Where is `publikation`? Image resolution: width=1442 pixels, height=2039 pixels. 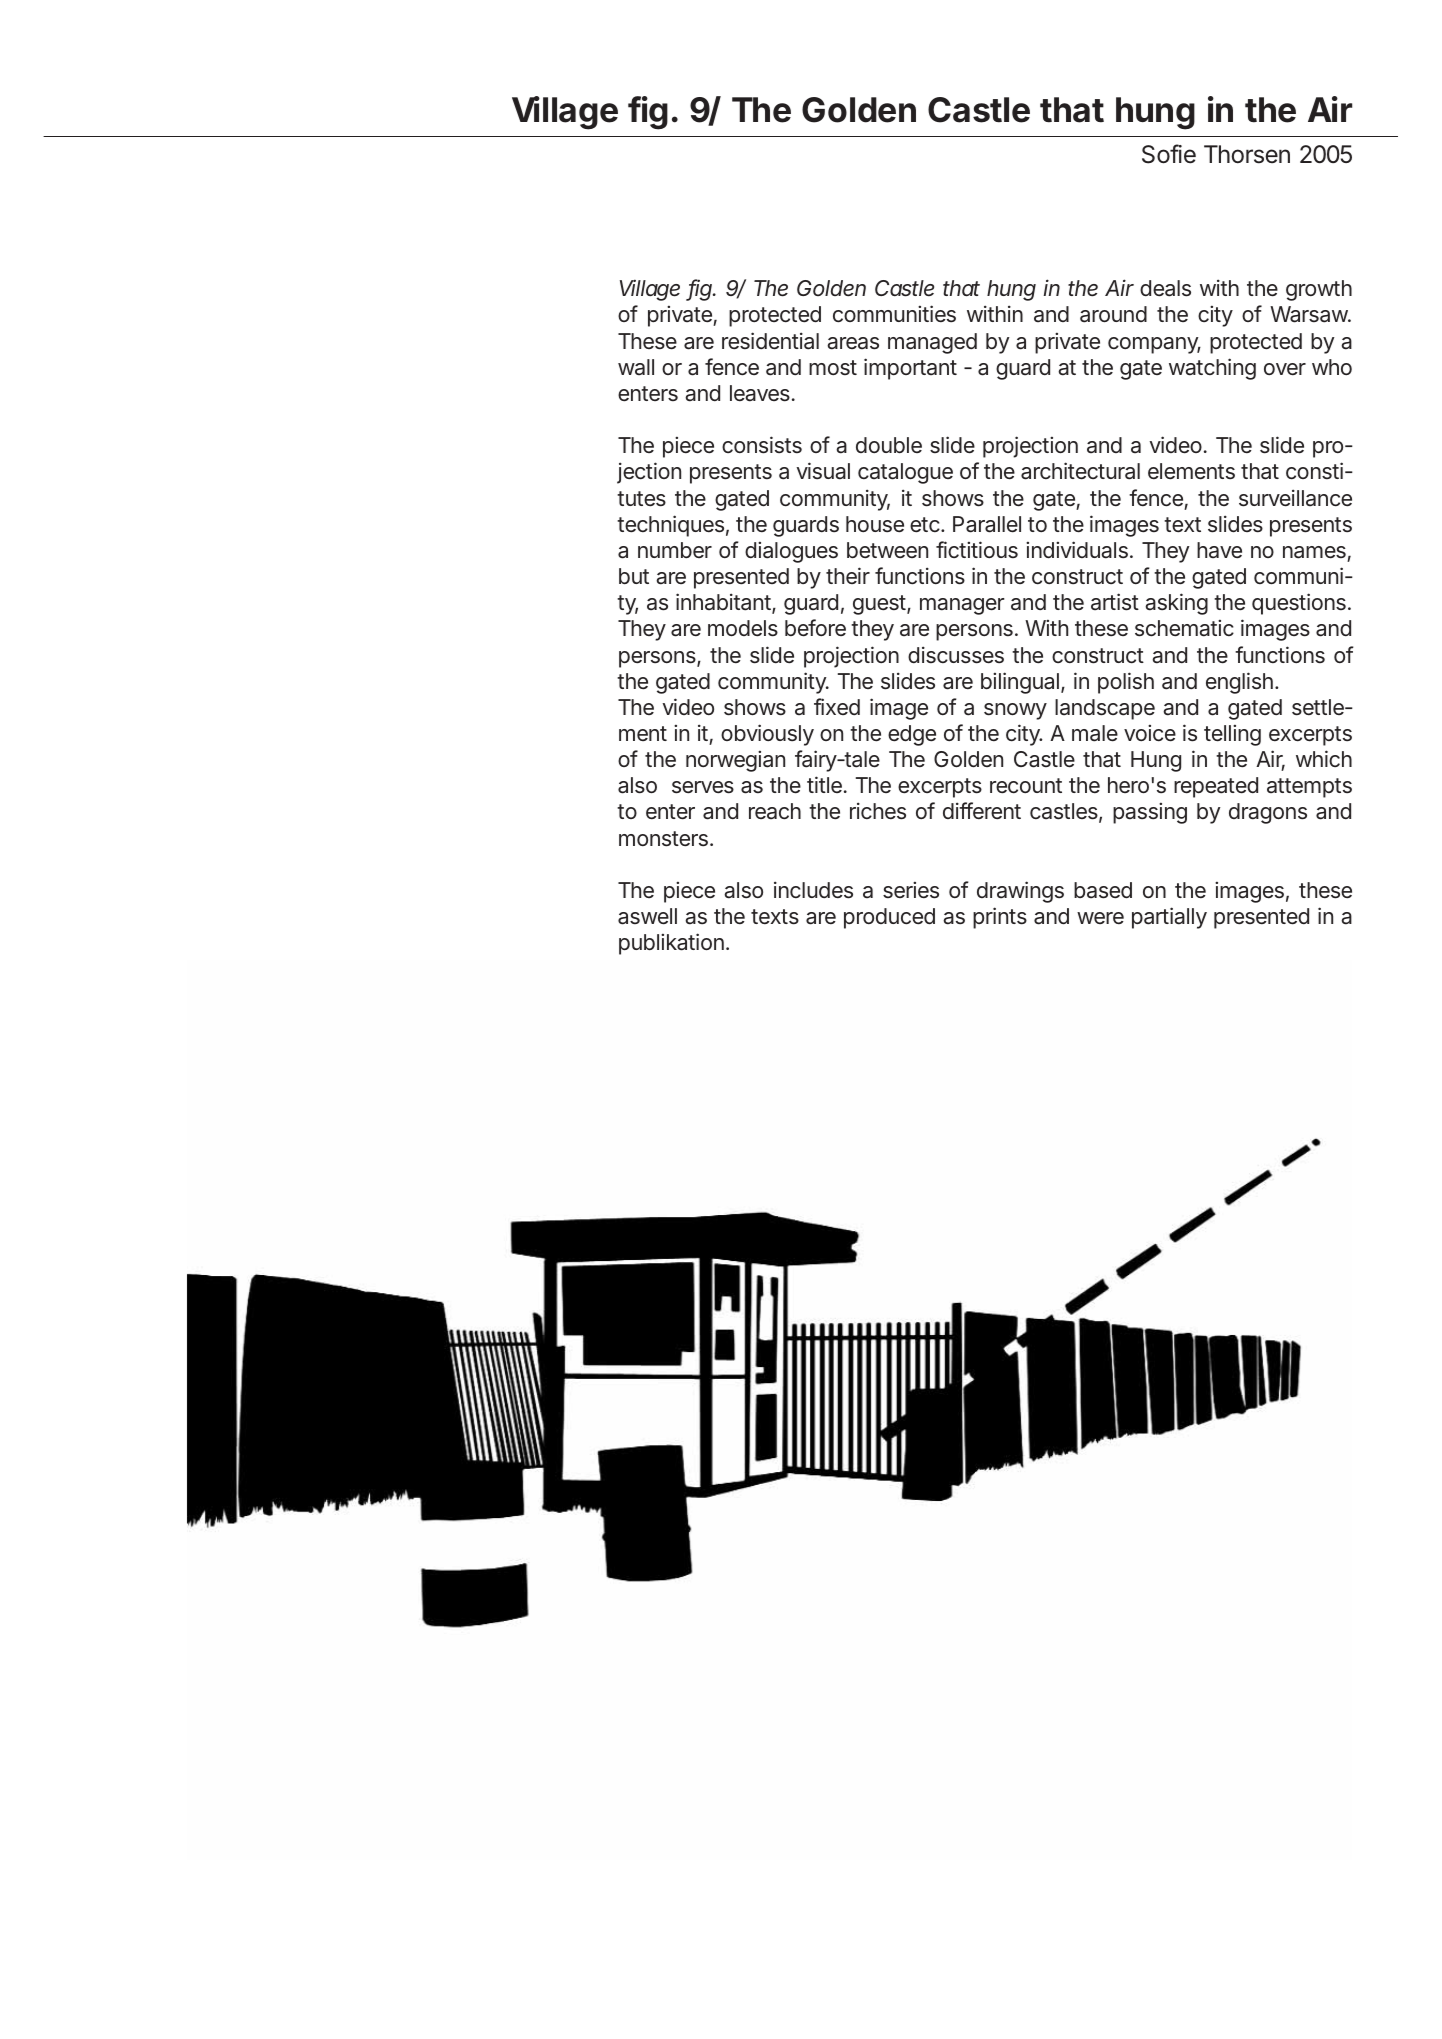
publikation is located at coordinates (674, 944).
